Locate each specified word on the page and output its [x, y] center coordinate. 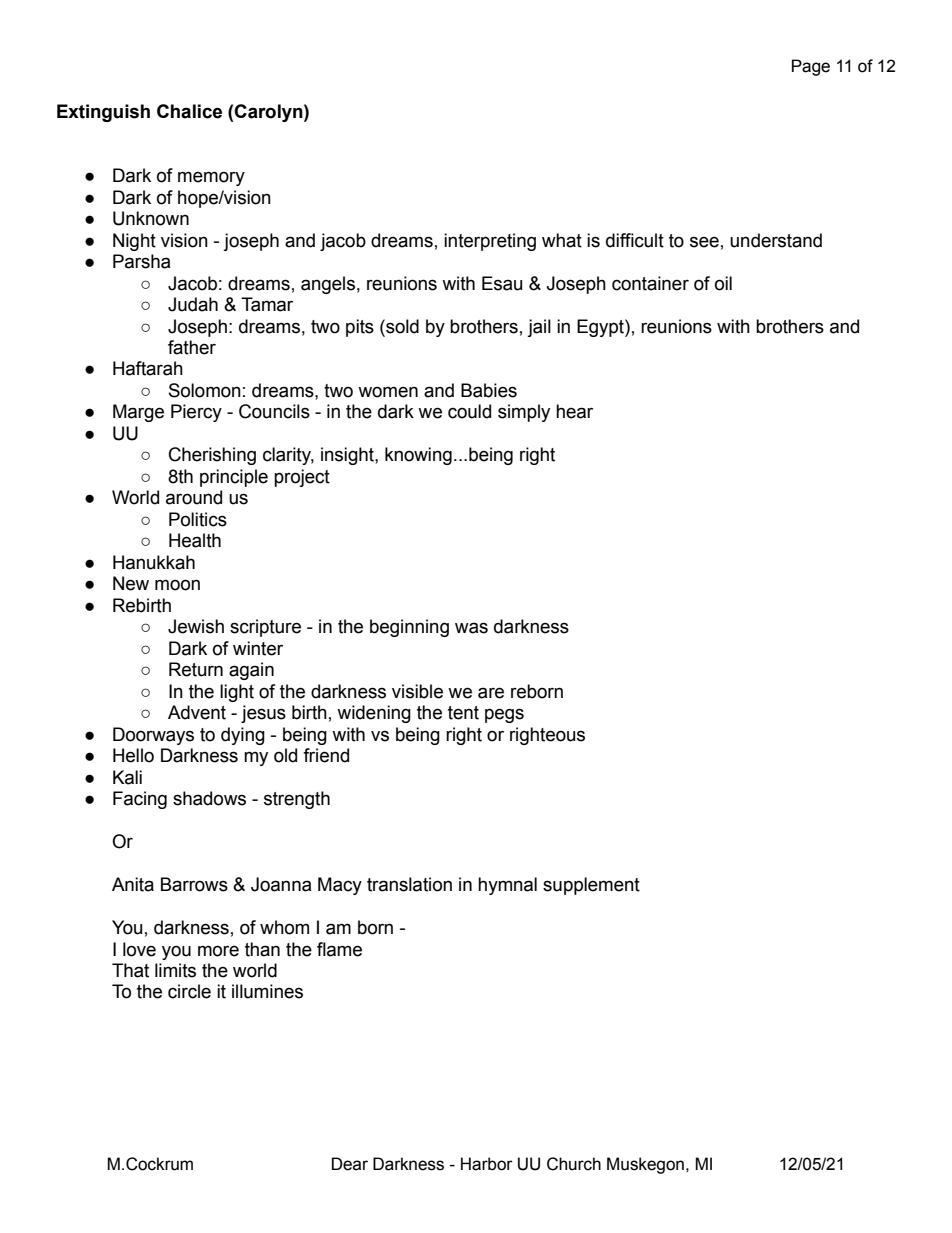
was [471, 628]
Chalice [189, 111]
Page [811, 67]
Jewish [196, 626]
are [491, 693]
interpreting [490, 242]
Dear [350, 1164]
